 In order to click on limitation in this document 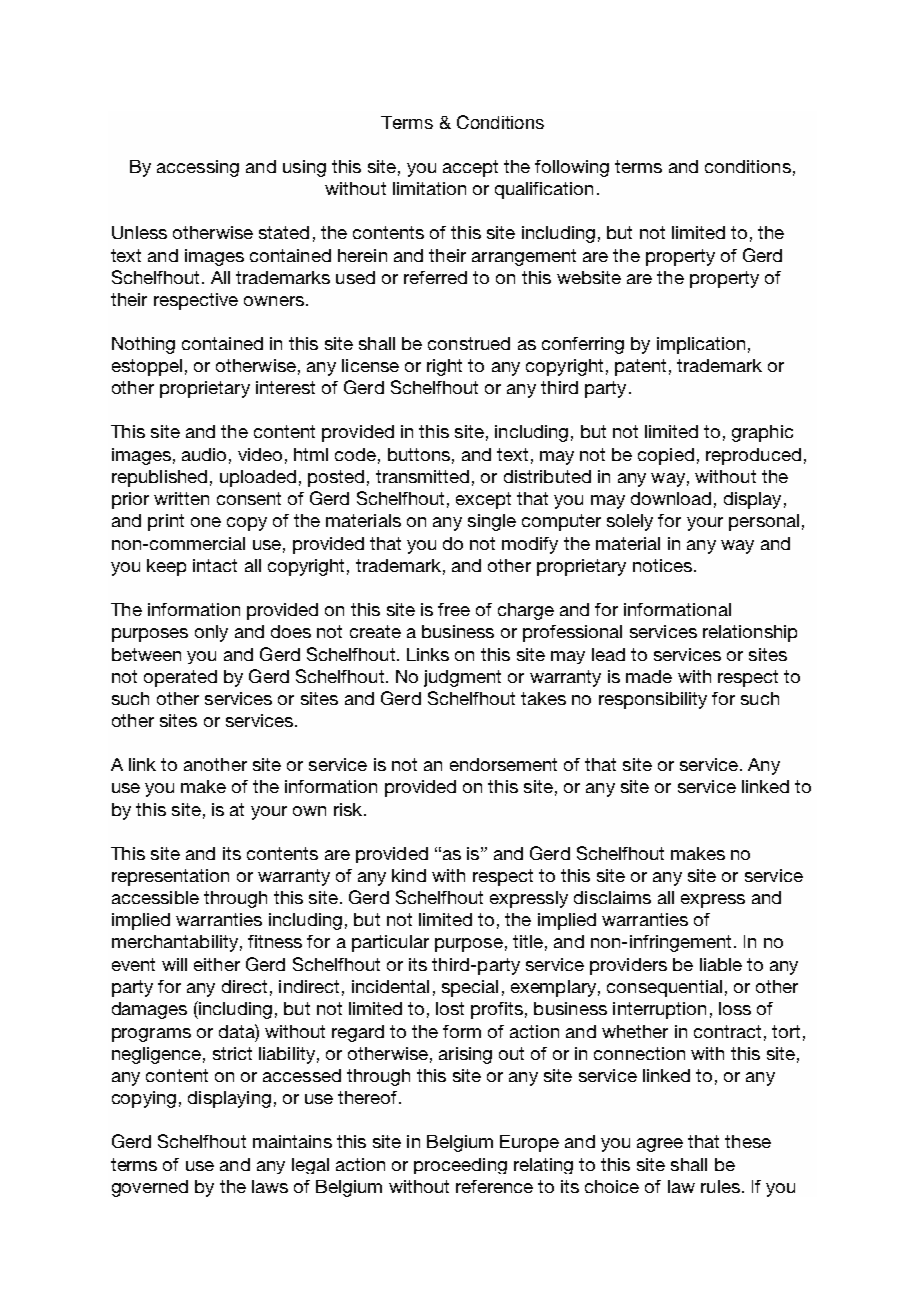, I will do `click(429, 188)`.
